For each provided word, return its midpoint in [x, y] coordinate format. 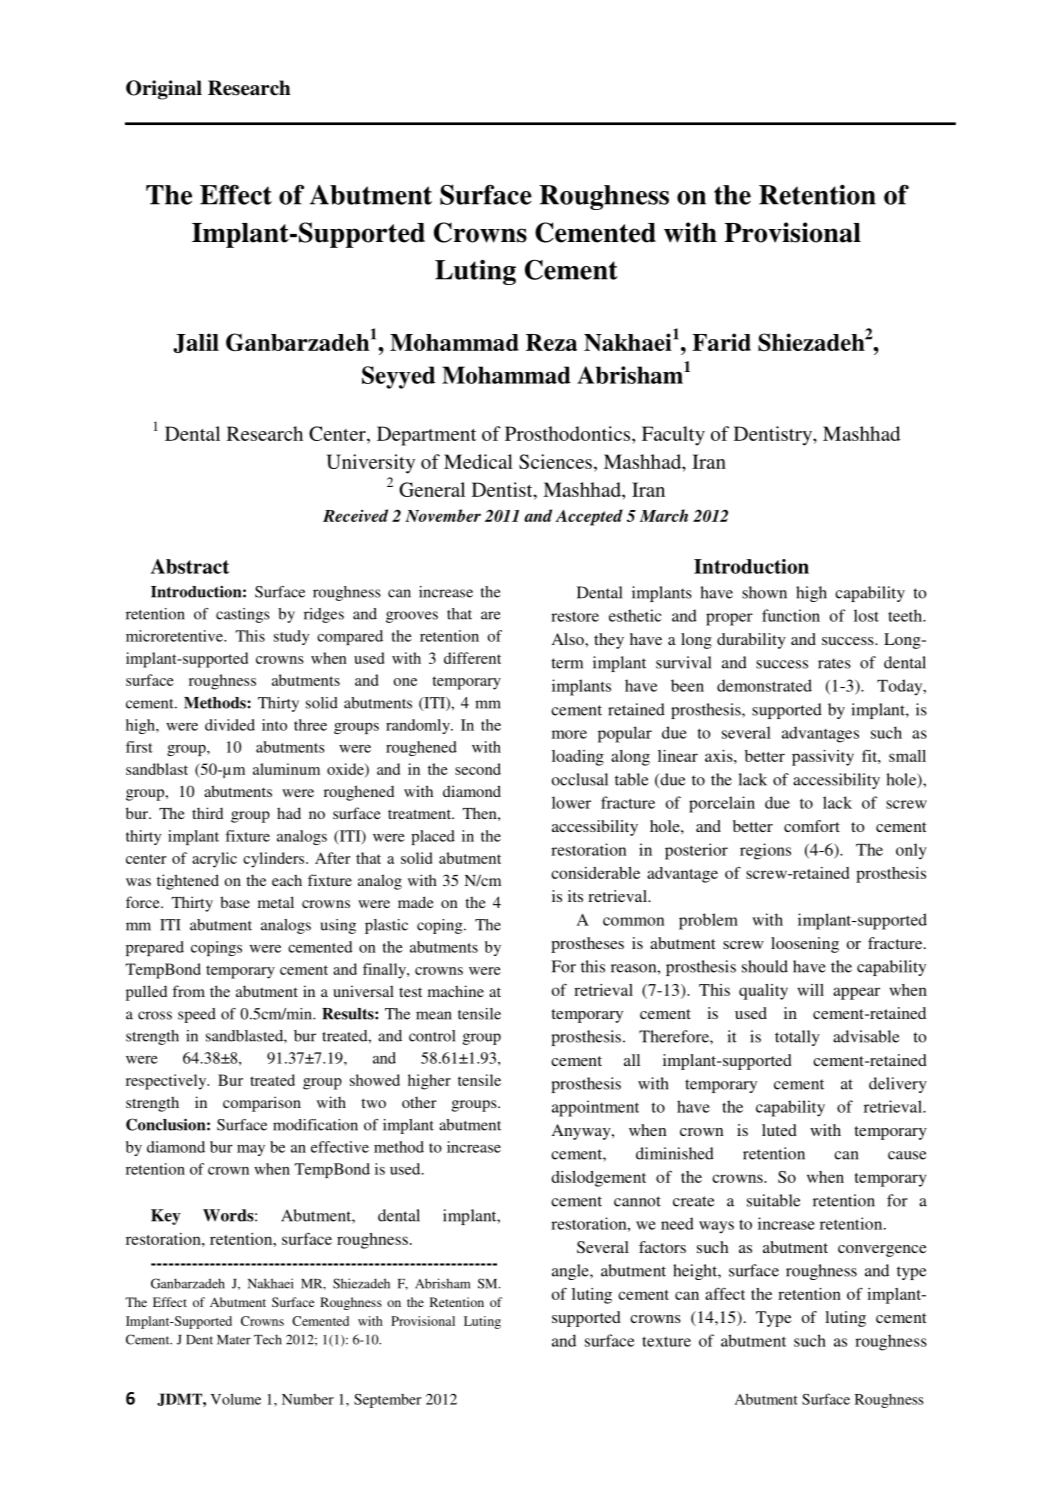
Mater [234, 1340]
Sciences [555, 461]
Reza [551, 342]
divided [230, 725]
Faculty [673, 436]
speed [197, 1015]
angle [571, 1272]
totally [797, 1038]
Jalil [196, 343]
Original [164, 90]
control [432, 1036]
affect [725, 1294]
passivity [823, 758]
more [569, 734]
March [664, 515]
